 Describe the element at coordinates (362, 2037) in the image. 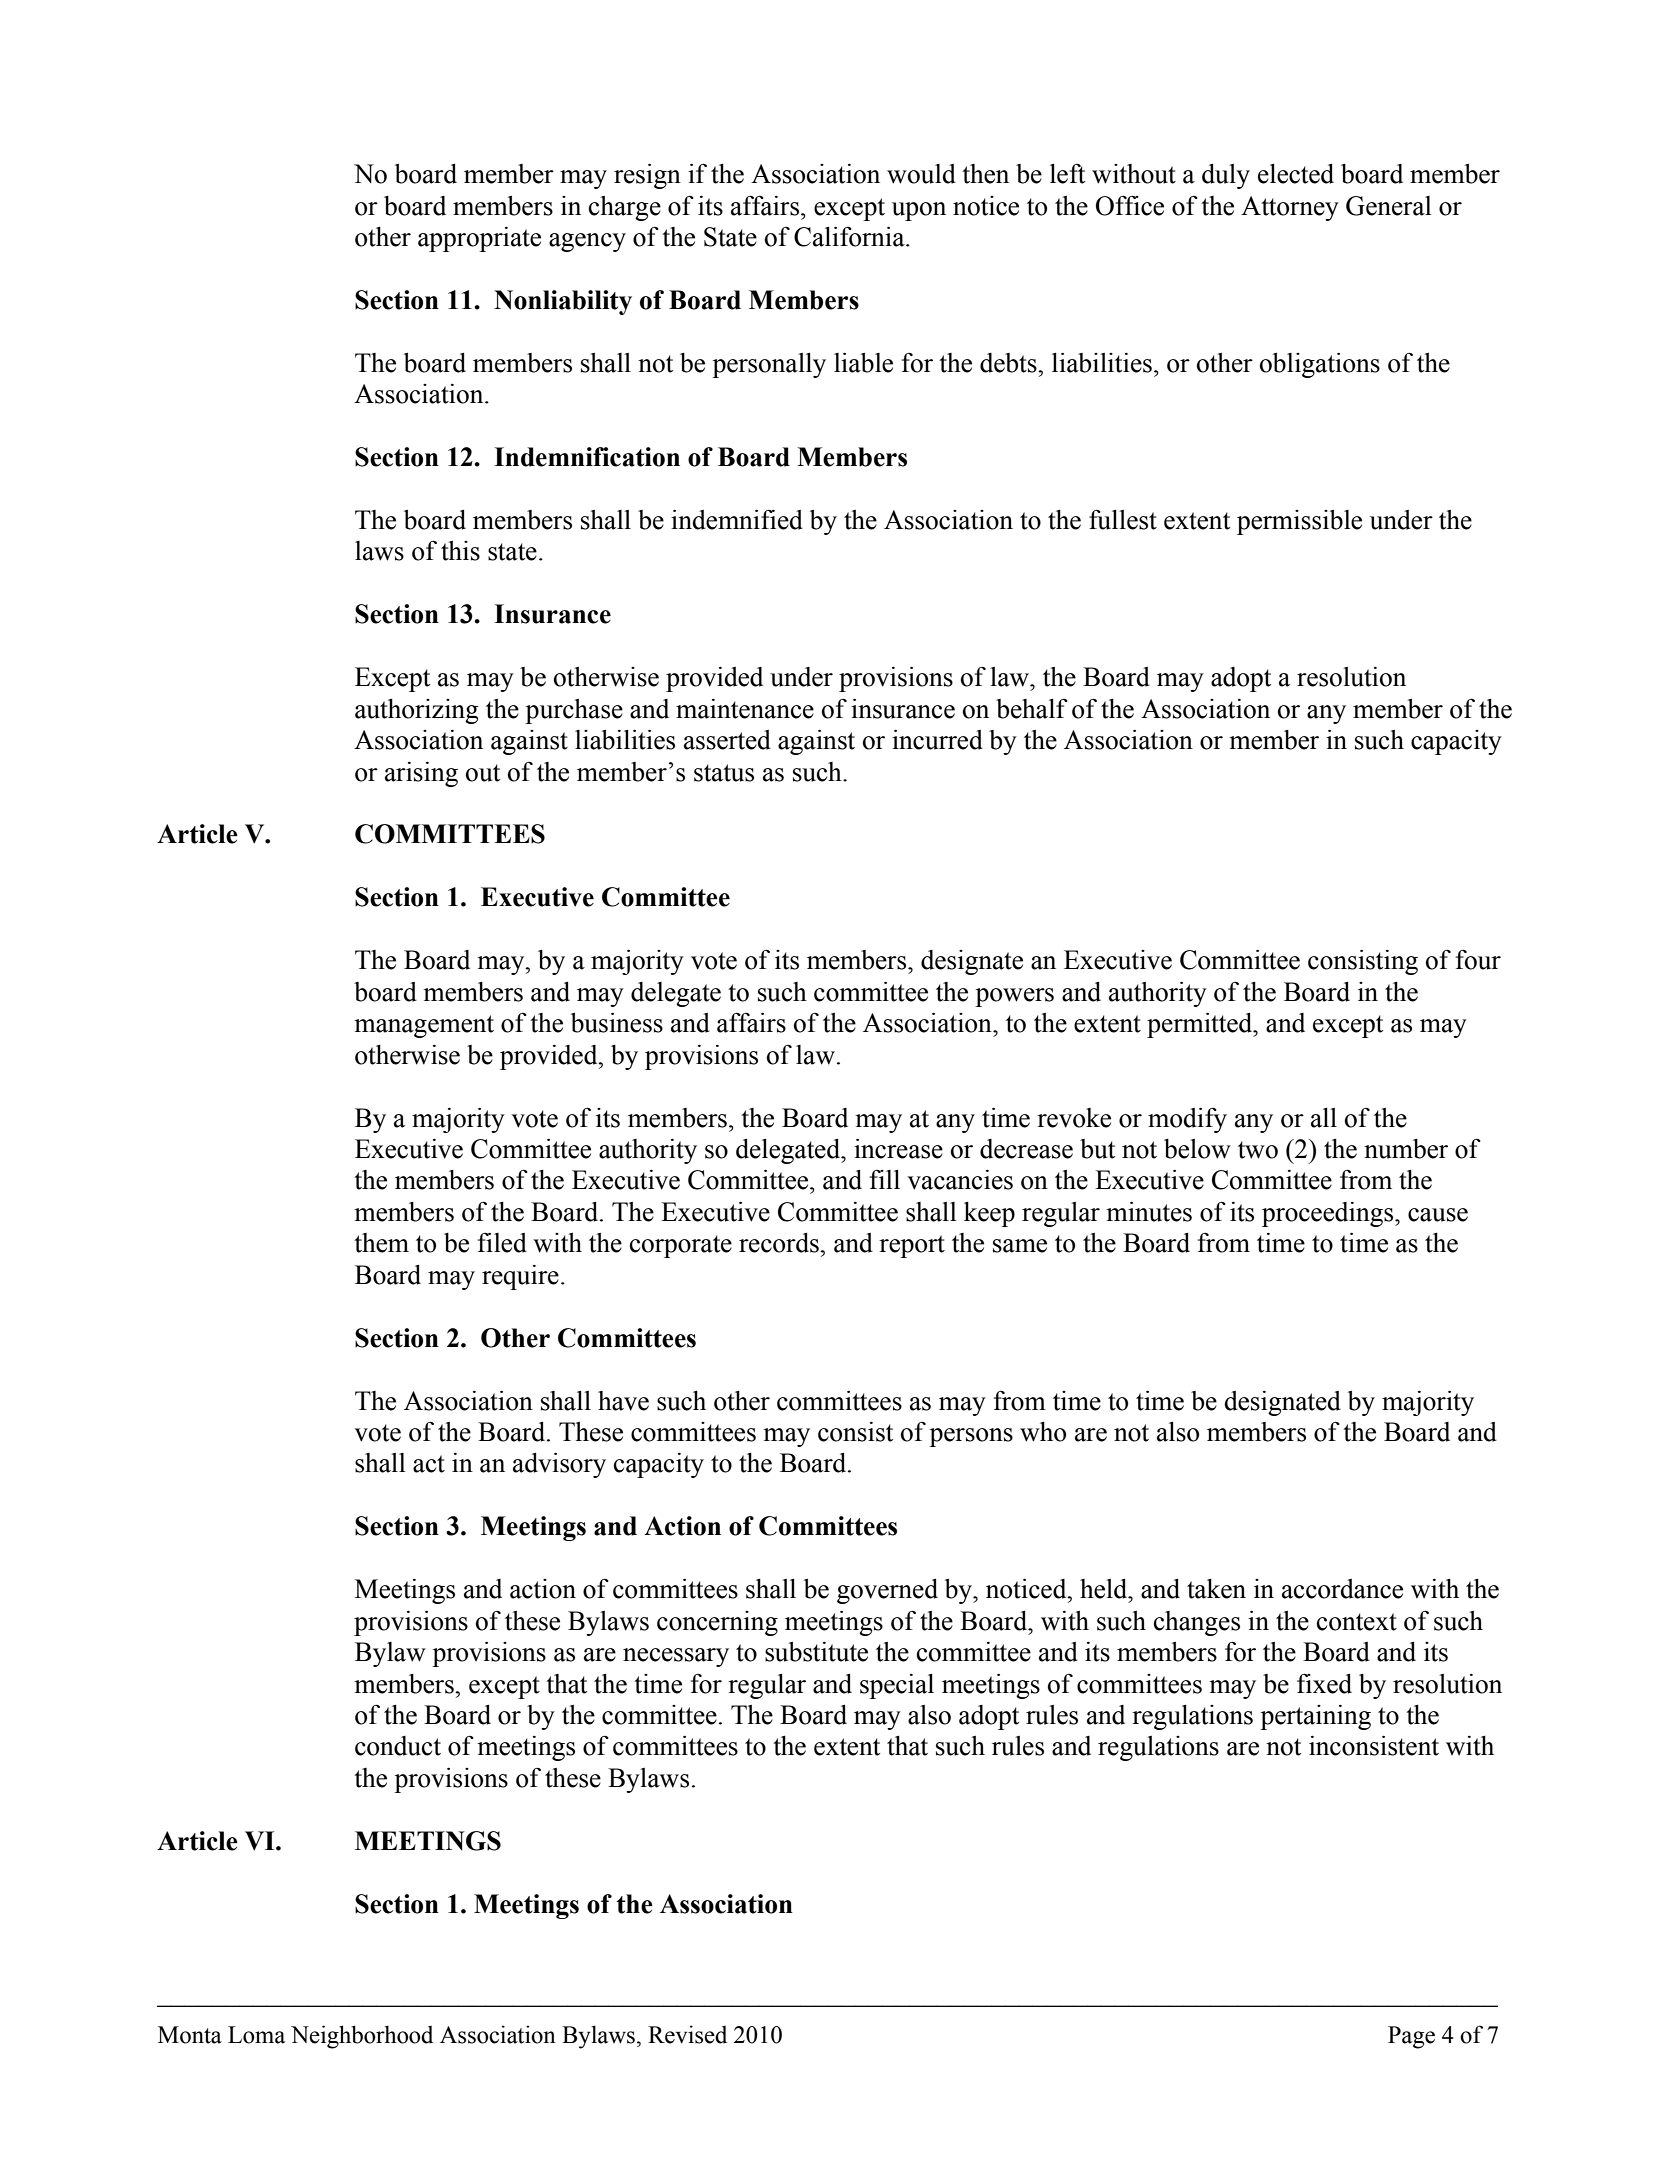

I see `Neighborhood` at that location.
